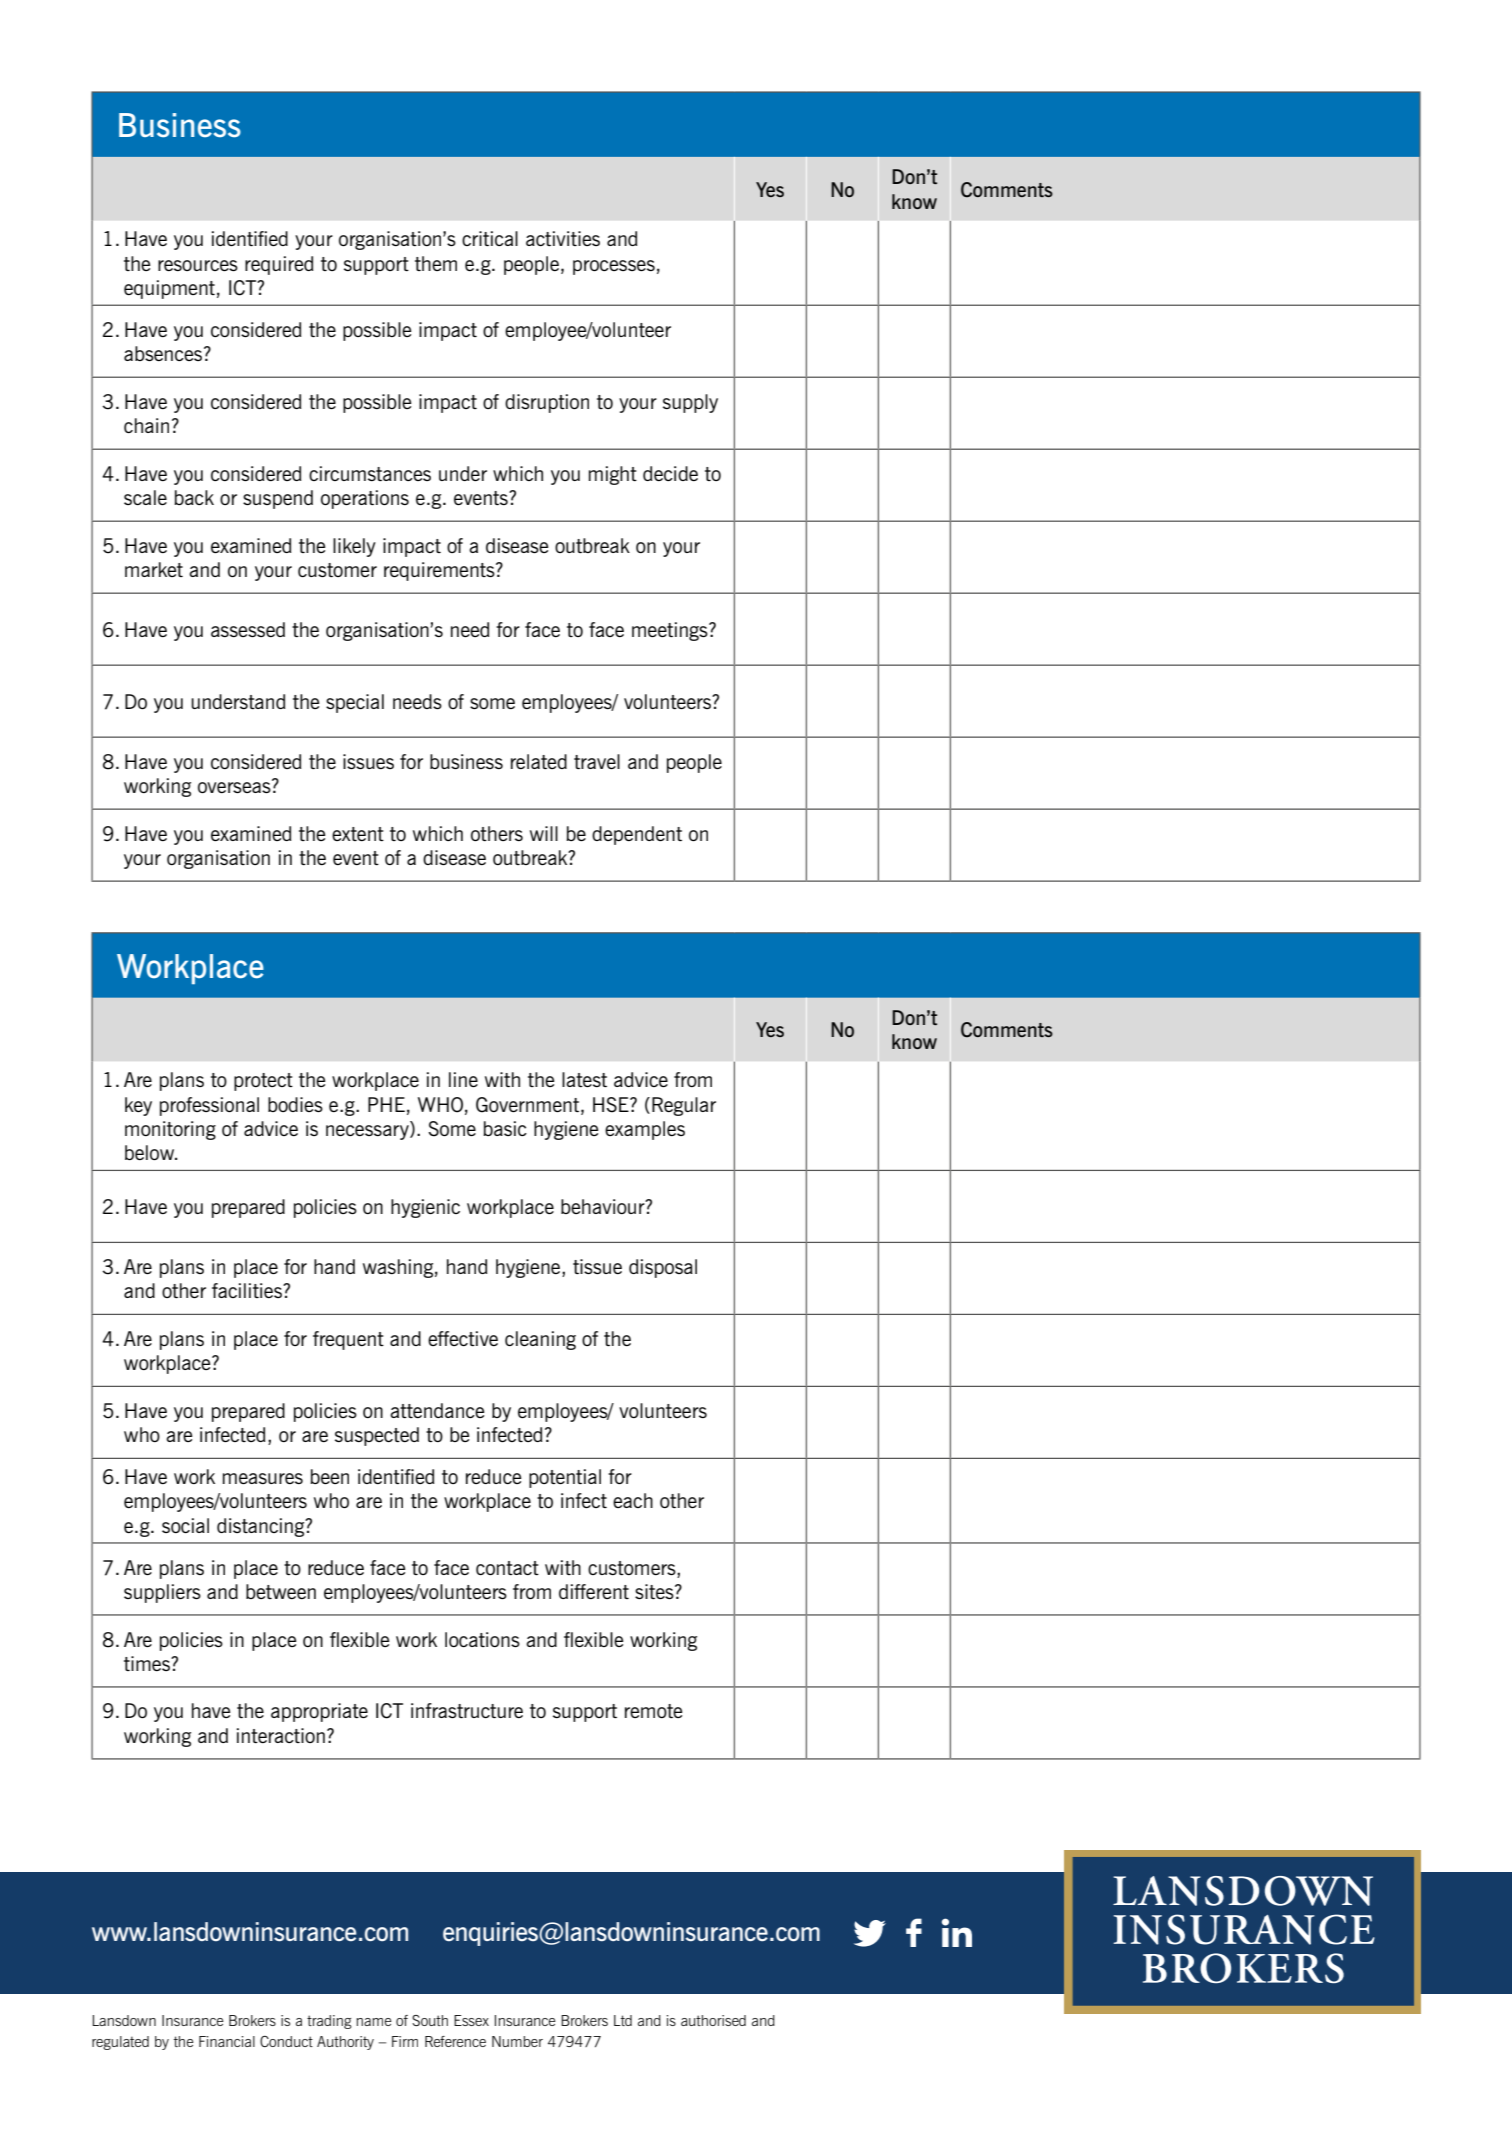  I want to click on Financial, so click(227, 2041).
